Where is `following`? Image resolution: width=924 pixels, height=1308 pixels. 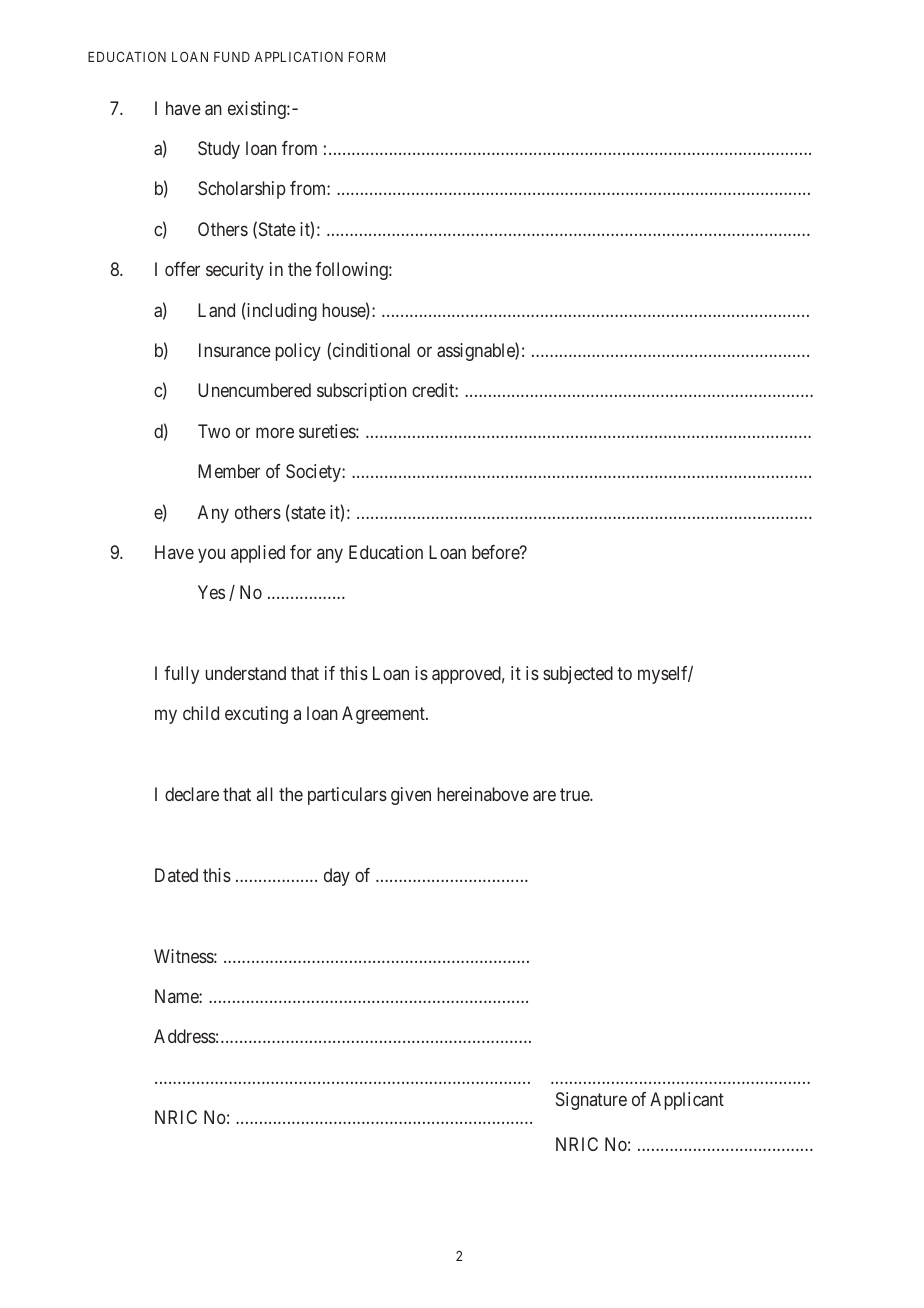 following is located at coordinates (352, 271).
